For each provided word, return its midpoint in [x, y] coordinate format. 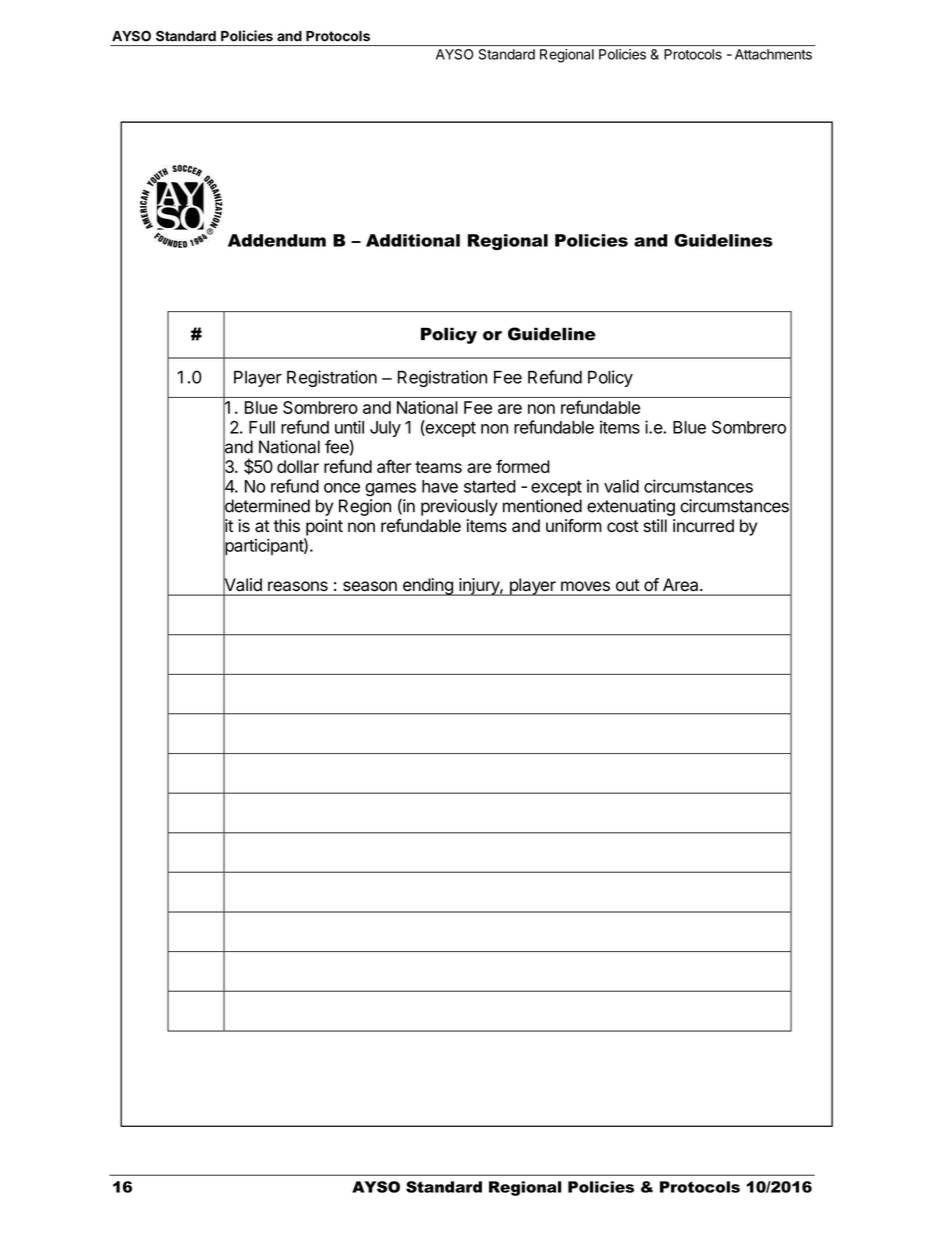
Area [682, 584]
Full [262, 427]
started [490, 486]
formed [523, 466]
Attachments [773, 54]
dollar [298, 466]
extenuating [631, 507]
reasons [298, 586]
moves [585, 586]
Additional [413, 240]
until [349, 427]
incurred [703, 526]
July [385, 429]
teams [438, 467]
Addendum [277, 240]
